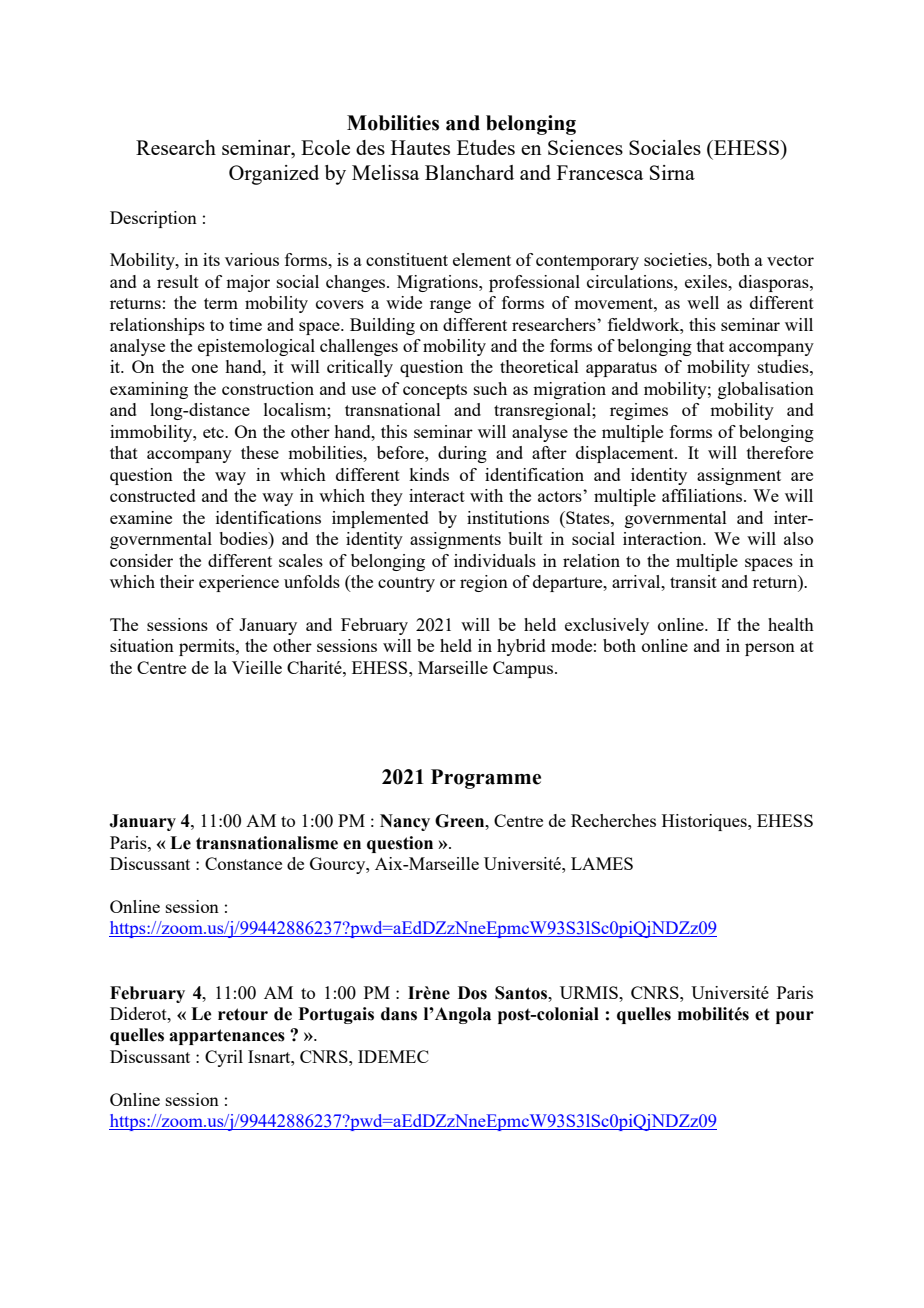 The height and width of the screenshot is (1308, 924). What do you see at coordinates (469, 172) in the screenshot?
I see `Blanchard` at bounding box center [469, 172].
